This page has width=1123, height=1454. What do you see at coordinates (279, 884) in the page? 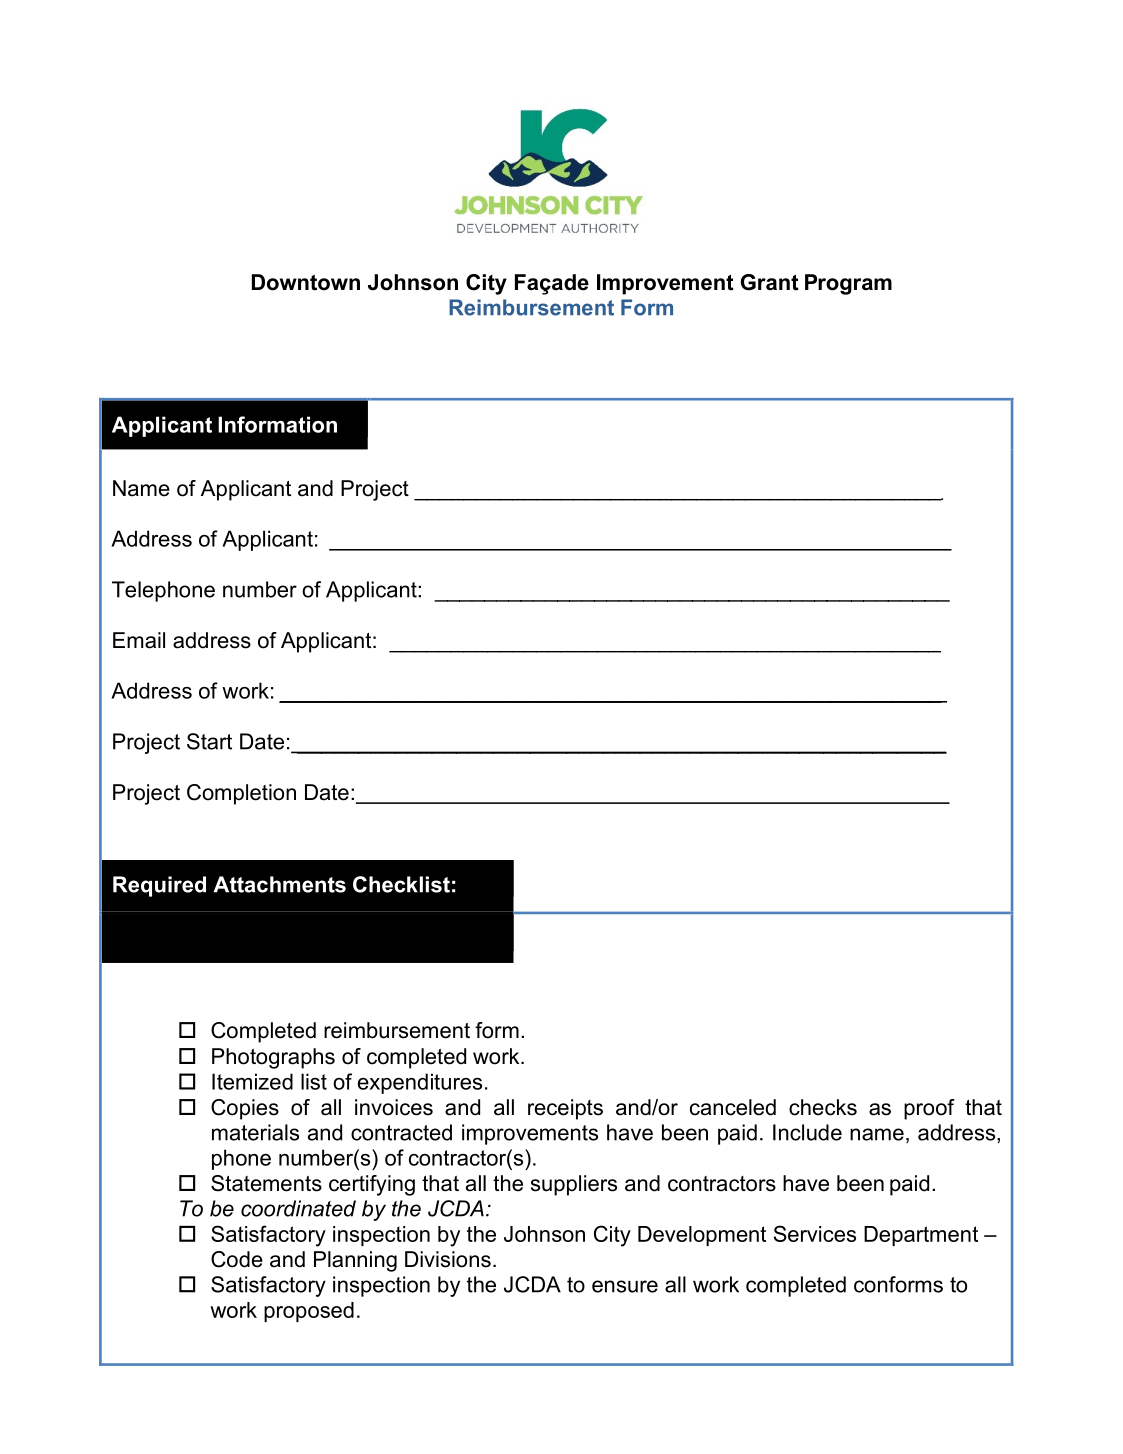
I see `Attachments` at bounding box center [279, 884].
